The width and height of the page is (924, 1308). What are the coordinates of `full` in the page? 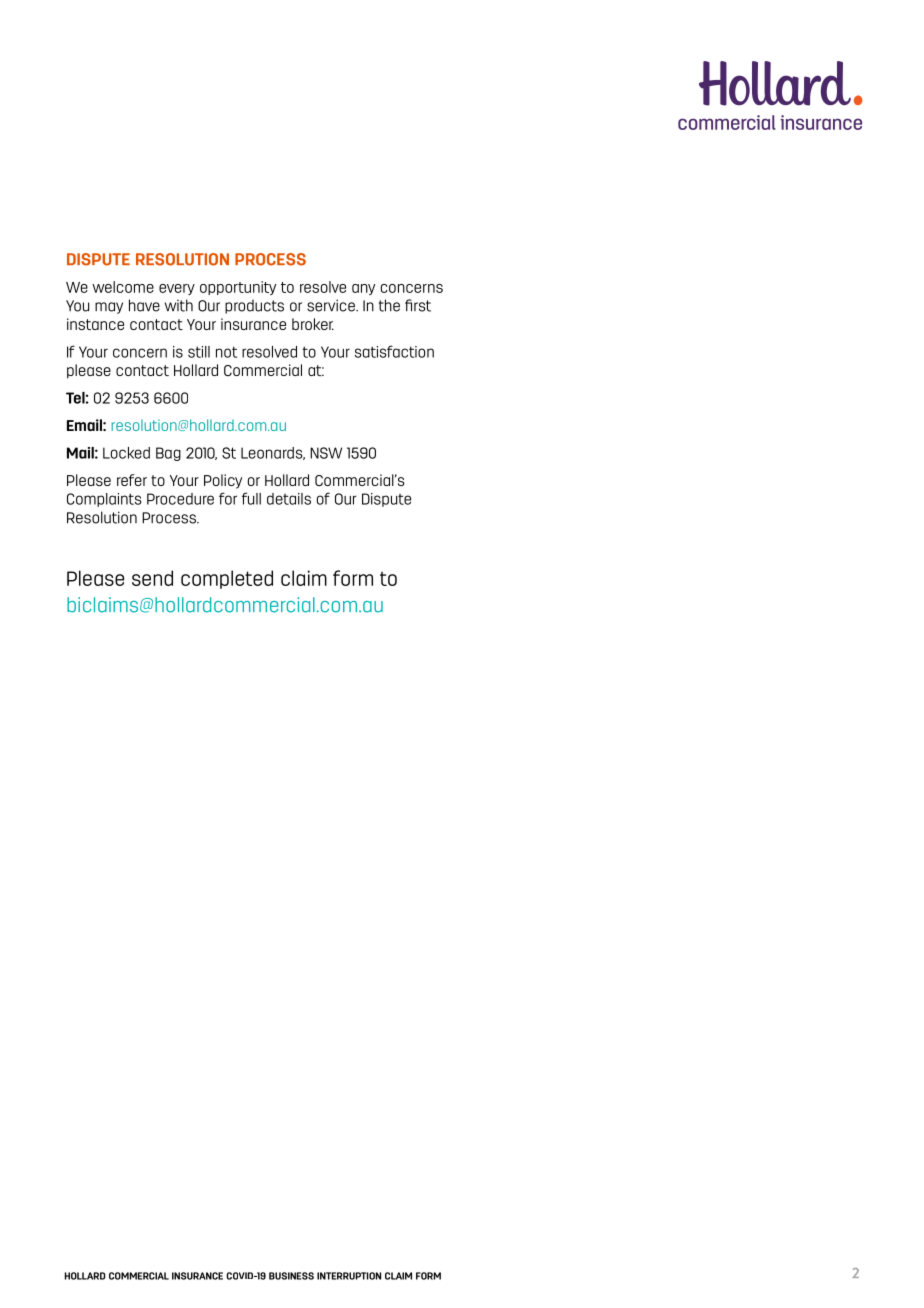 It's located at (251, 498).
